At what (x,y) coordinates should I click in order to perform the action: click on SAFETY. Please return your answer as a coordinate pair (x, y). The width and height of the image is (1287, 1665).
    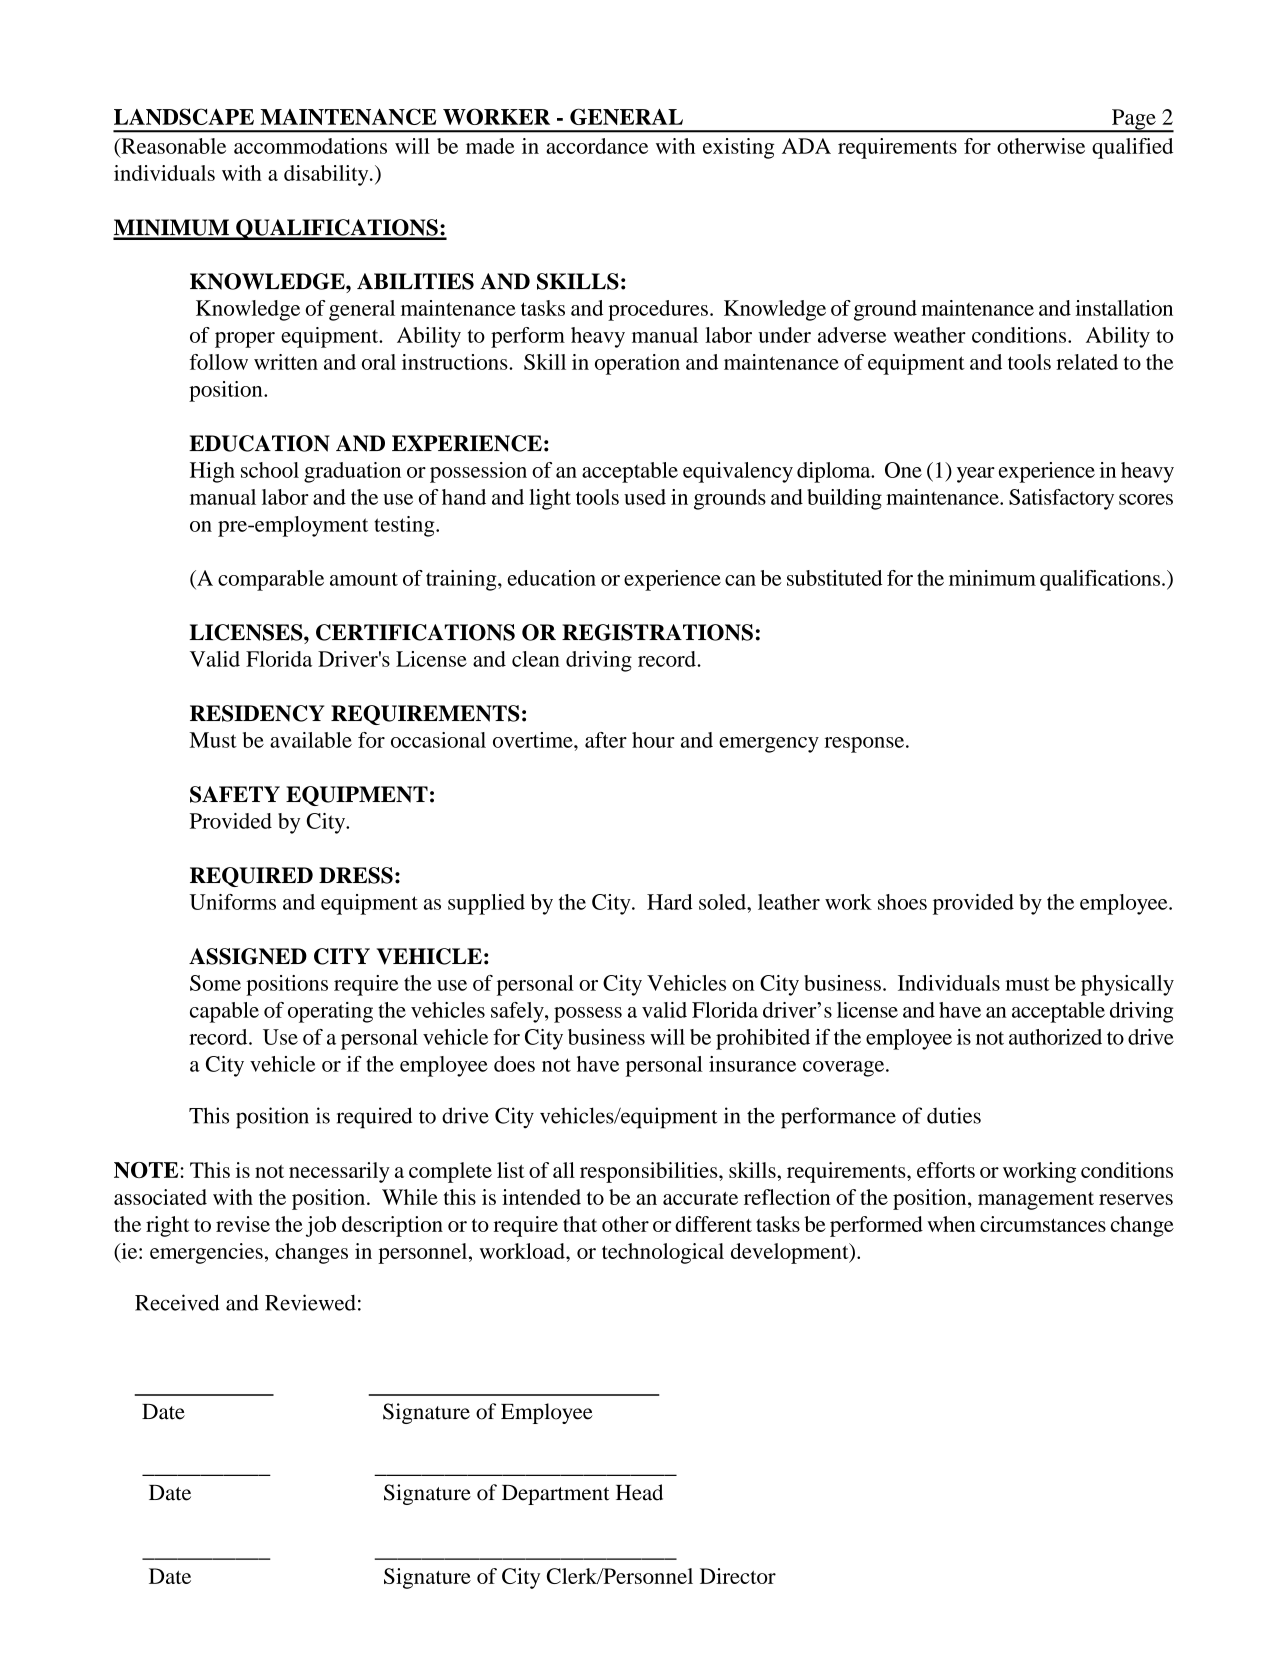
    Looking at the image, I should click on (235, 794).
